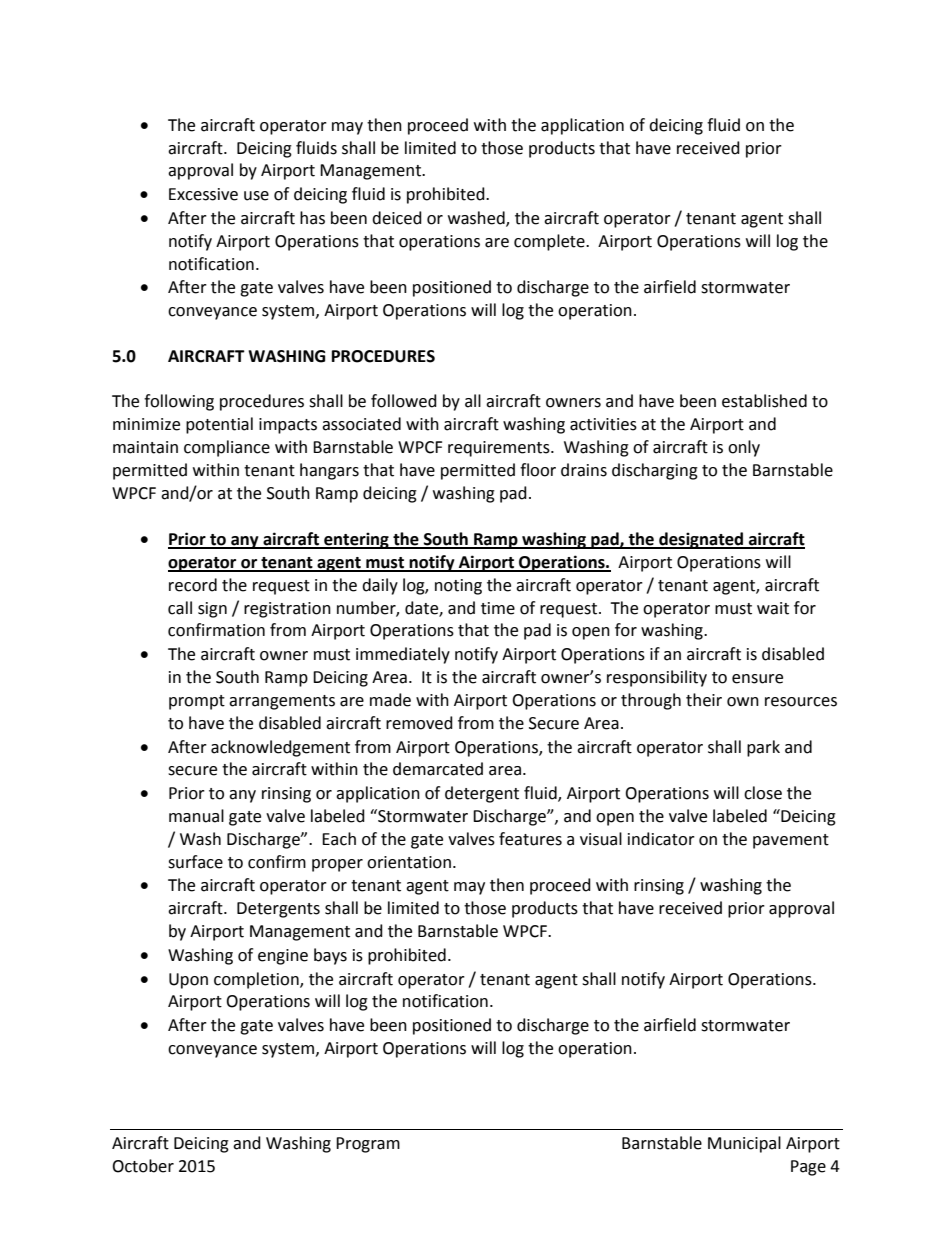 This screenshot has height=1233, width=952. What do you see at coordinates (193, 585) in the screenshot?
I see `record` at bounding box center [193, 585].
